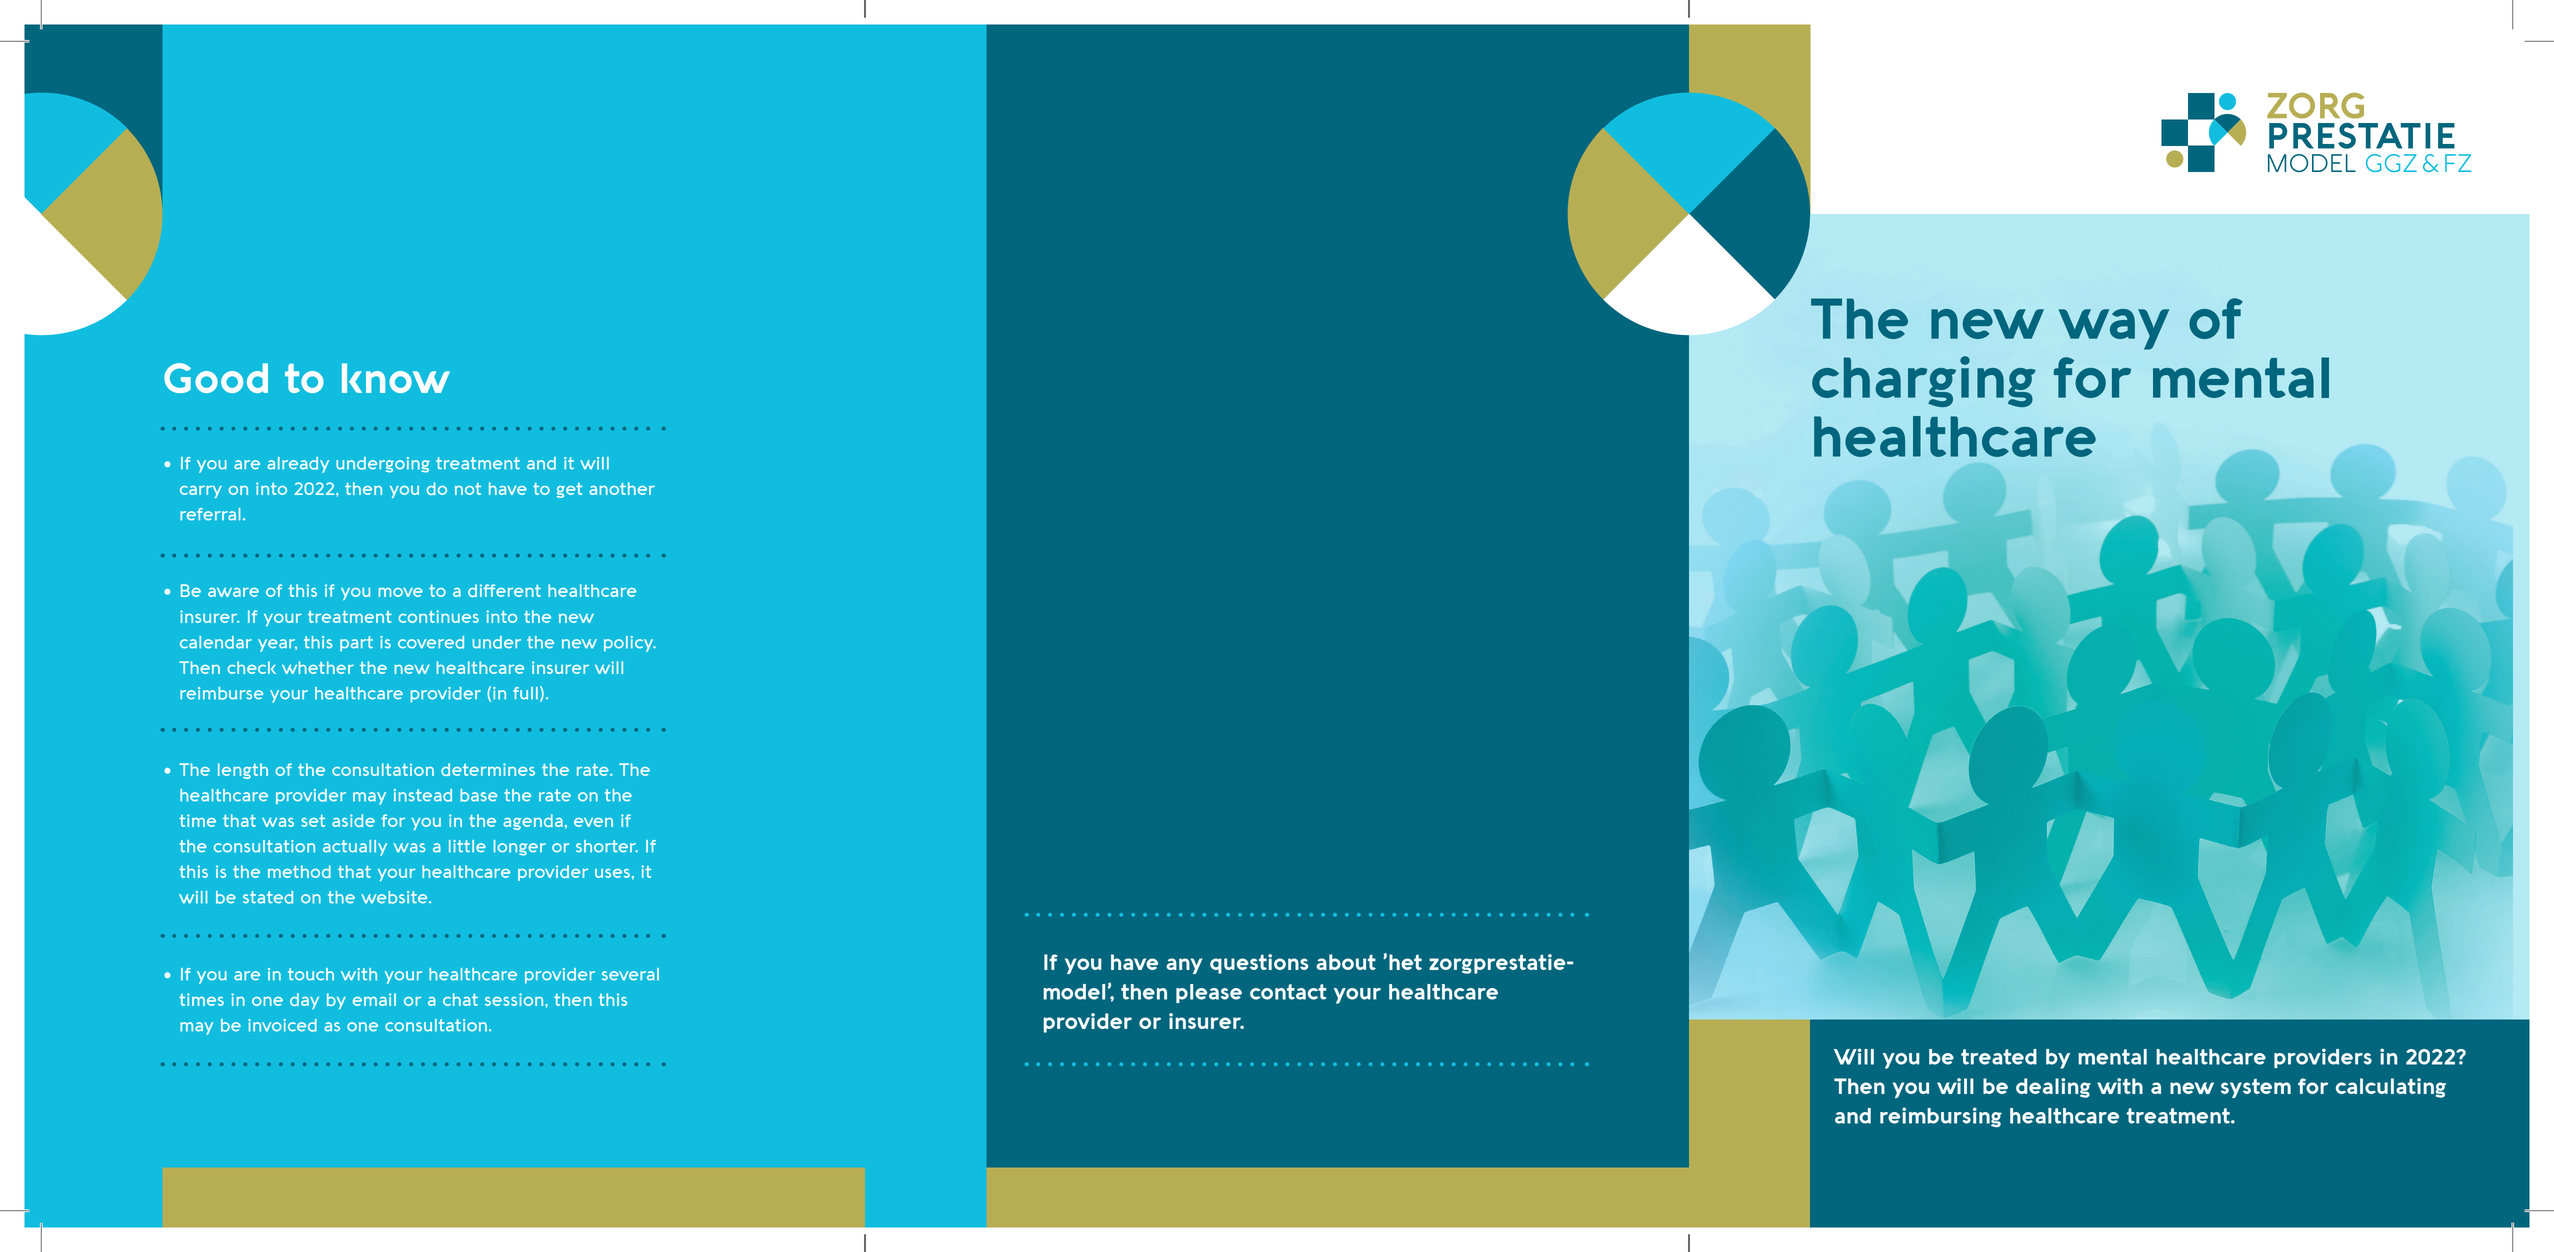 Image resolution: width=2554 pixels, height=1252 pixels. I want to click on charging, so click(1924, 381).
